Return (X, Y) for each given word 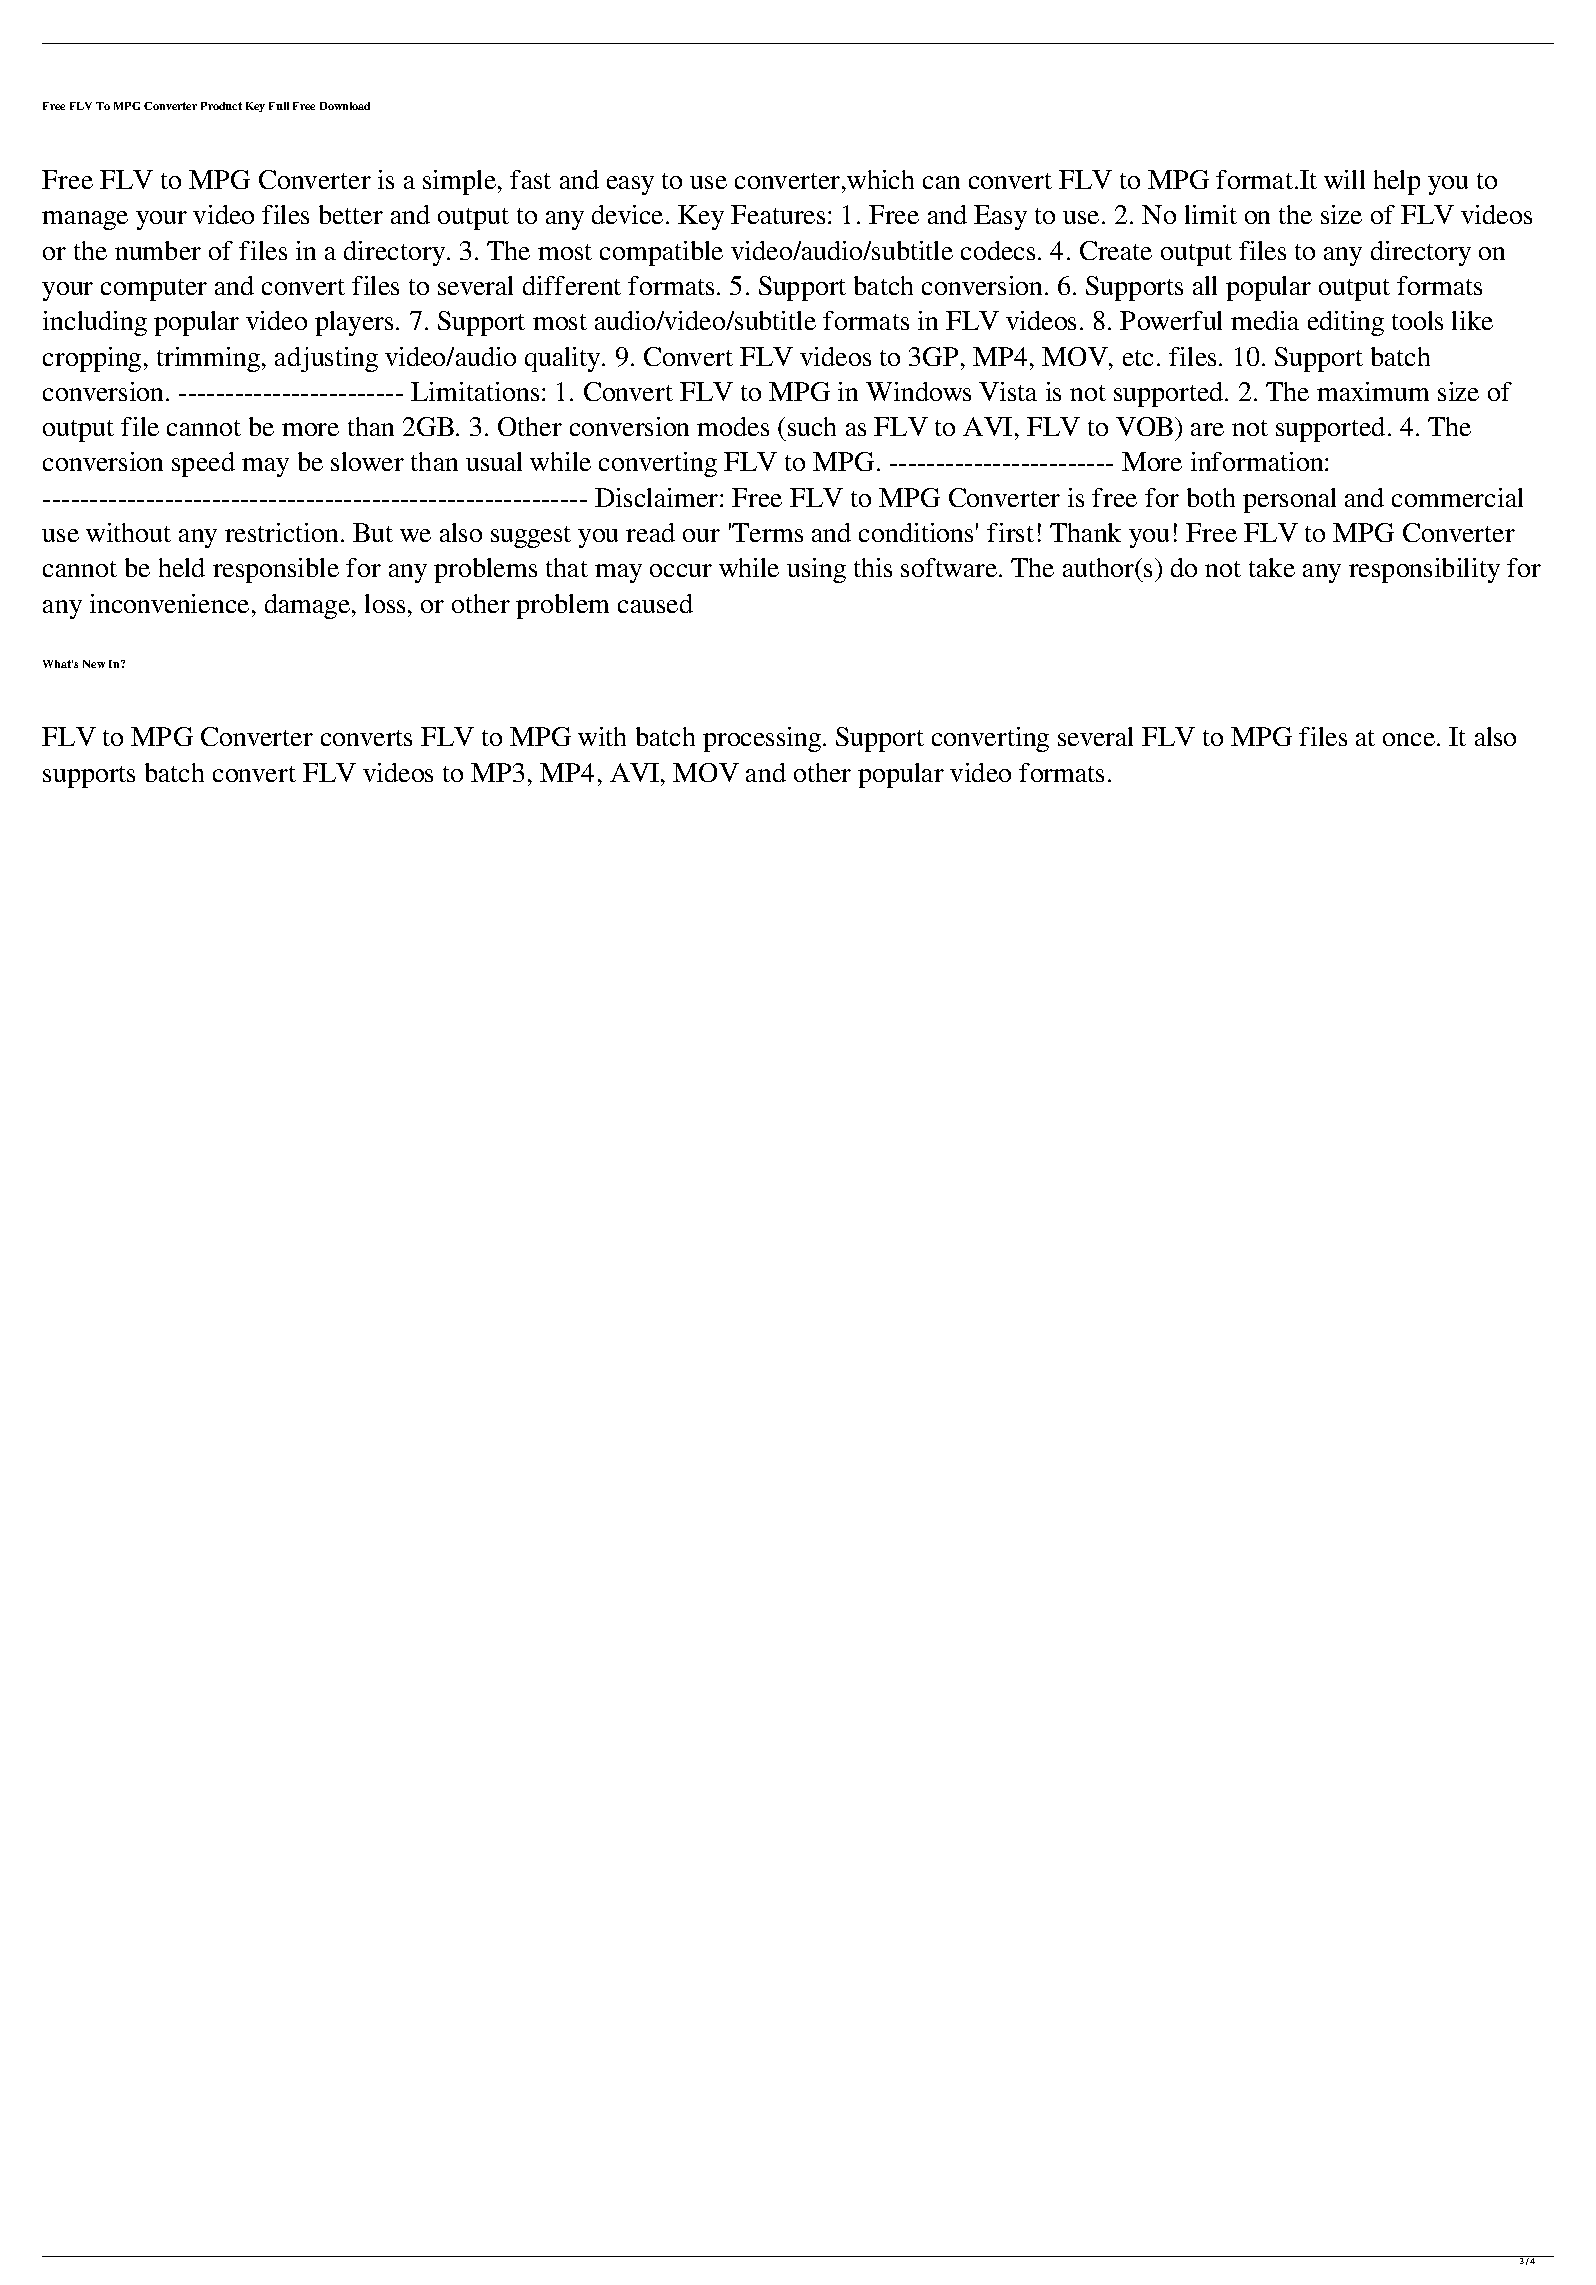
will (1344, 179)
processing (763, 739)
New (94, 664)
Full (279, 106)
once (1409, 739)
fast (530, 179)
